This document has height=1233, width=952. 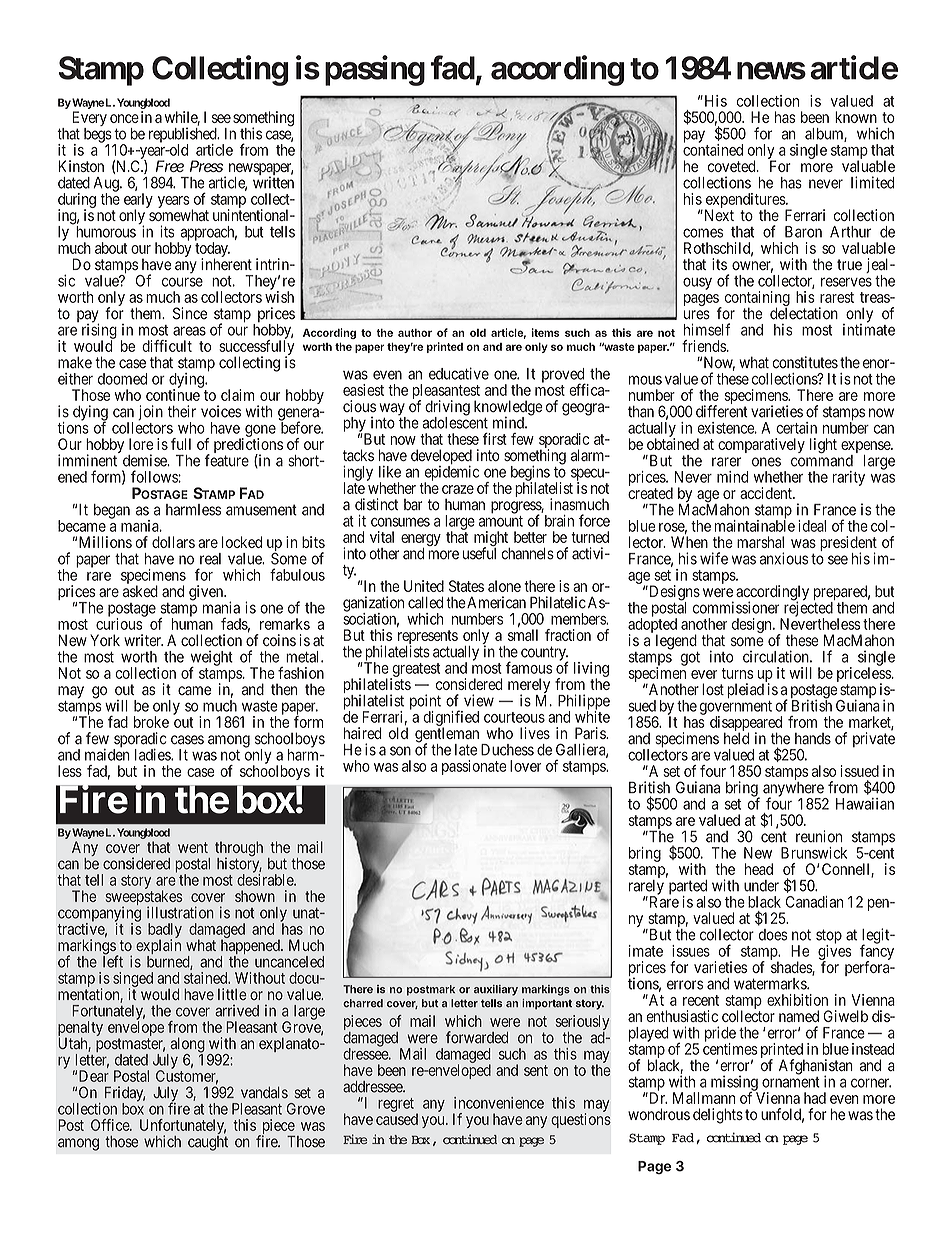 What do you see at coordinates (143, 640) in the document?
I see `writer` at bounding box center [143, 640].
